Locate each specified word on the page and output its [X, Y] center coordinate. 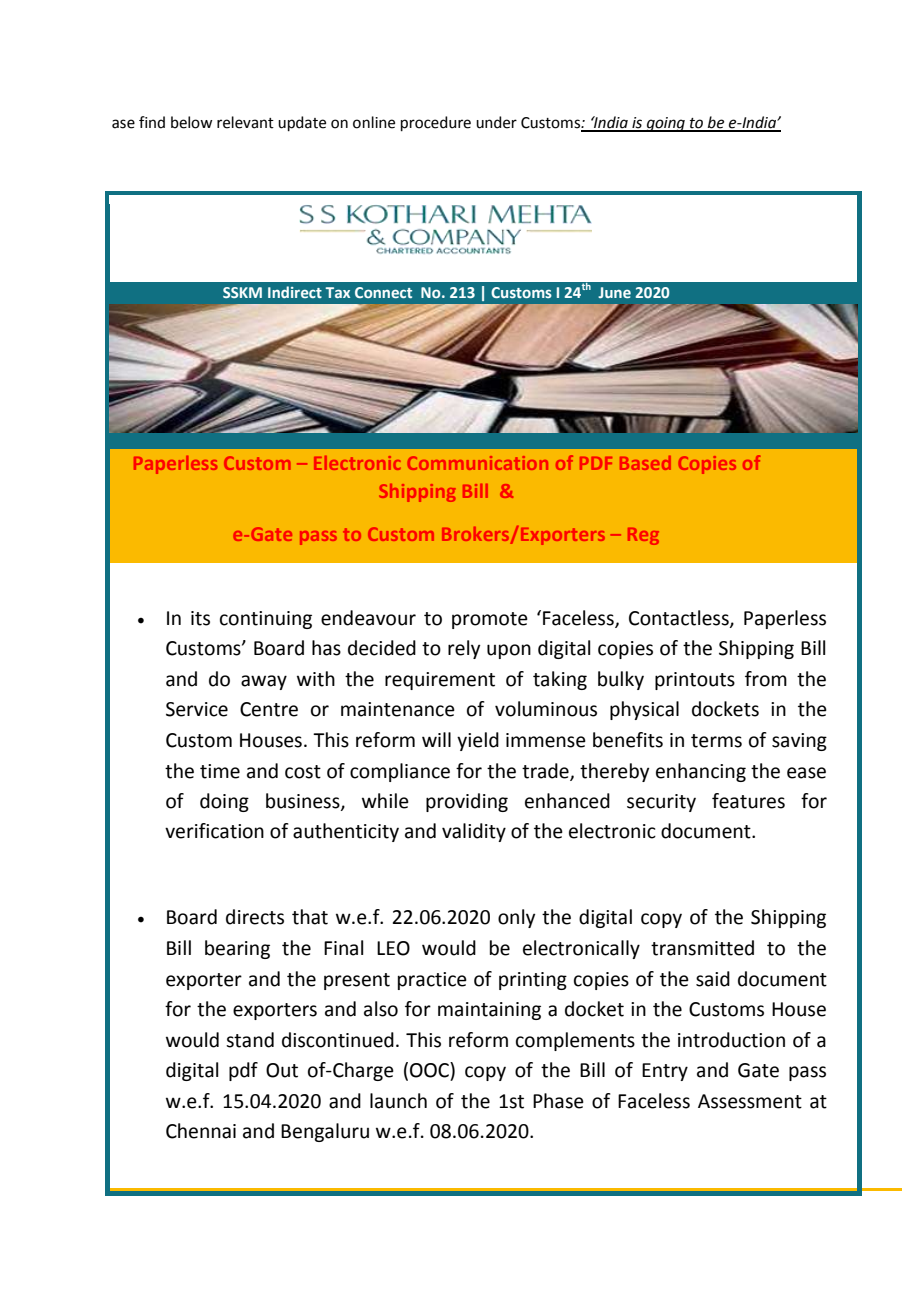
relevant [245, 122]
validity [474, 832]
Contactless [680, 618]
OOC [430, 1070]
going [665, 124]
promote [490, 620]
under [496, 122]
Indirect [295, 292]
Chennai [201, 1131]
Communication [478, 463]
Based [645, 463]
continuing [266, 620]
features [748, 801]
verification [214, 831]
